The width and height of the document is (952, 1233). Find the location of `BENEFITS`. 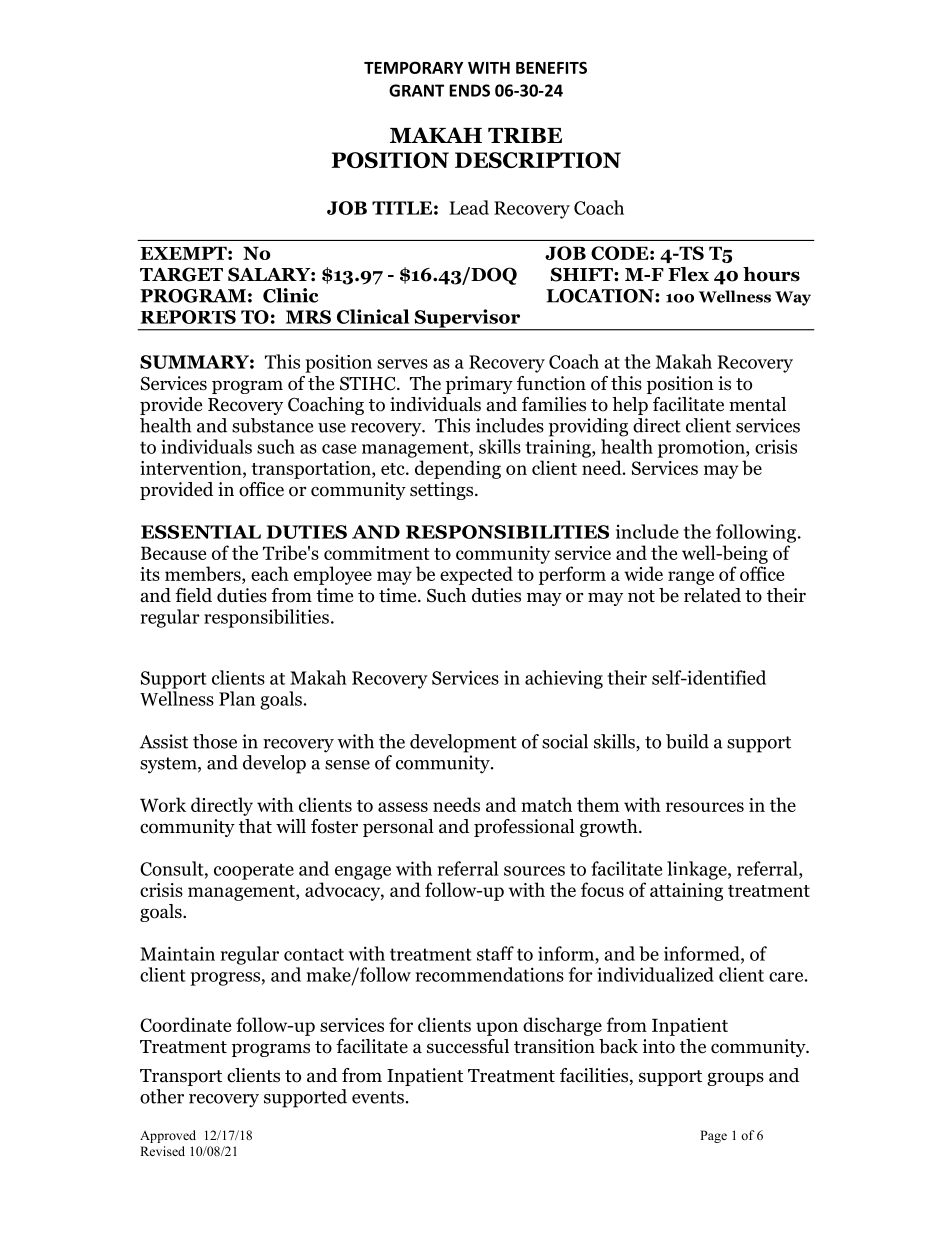

BENEFITS is located at coordinates (551, 67).
